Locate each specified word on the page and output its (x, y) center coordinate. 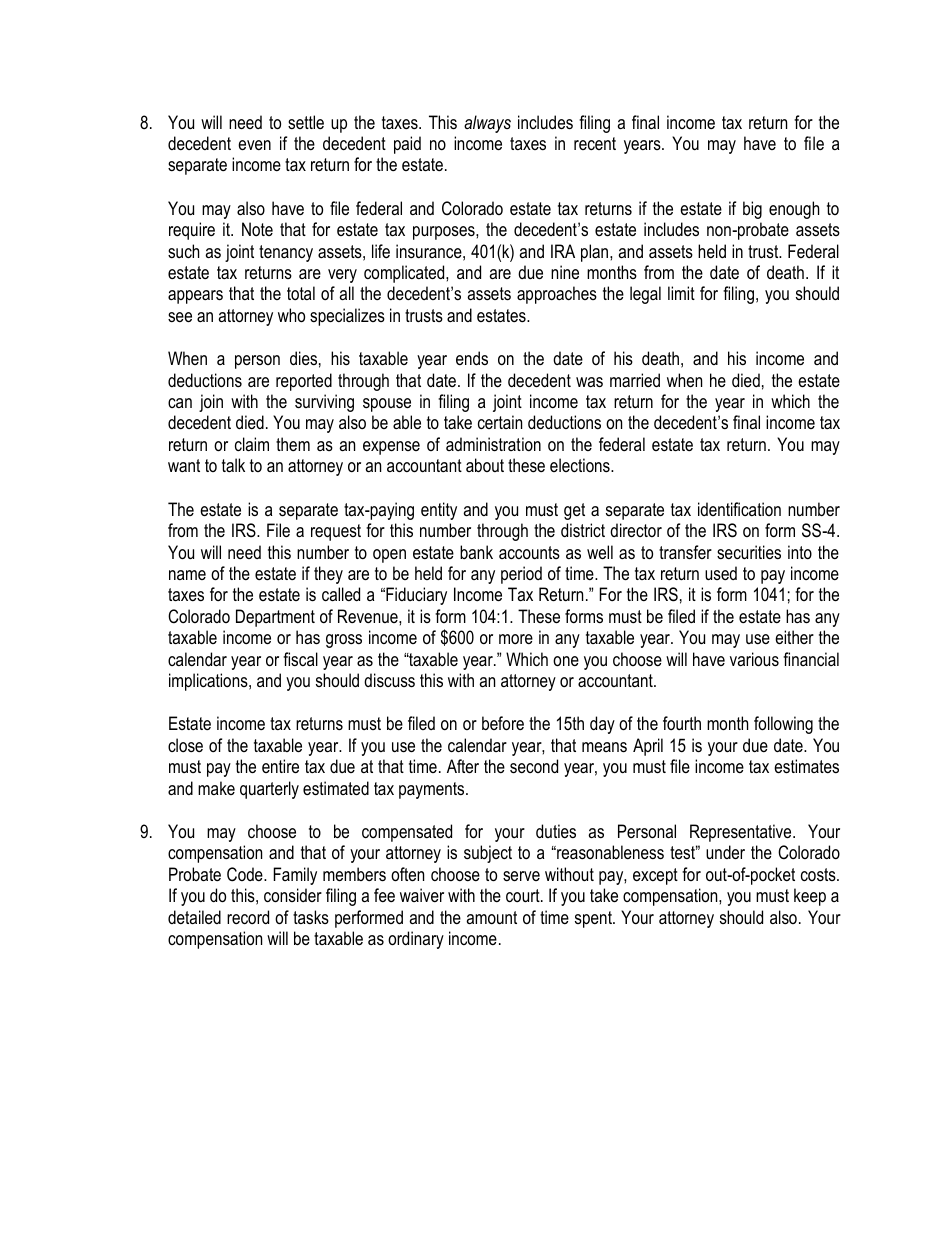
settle (306, 122)
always (487, 124)
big (752, 210)
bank (476, 552)
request (336, 532)
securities (749, 552)
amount (491, 917)
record (248, 917)
